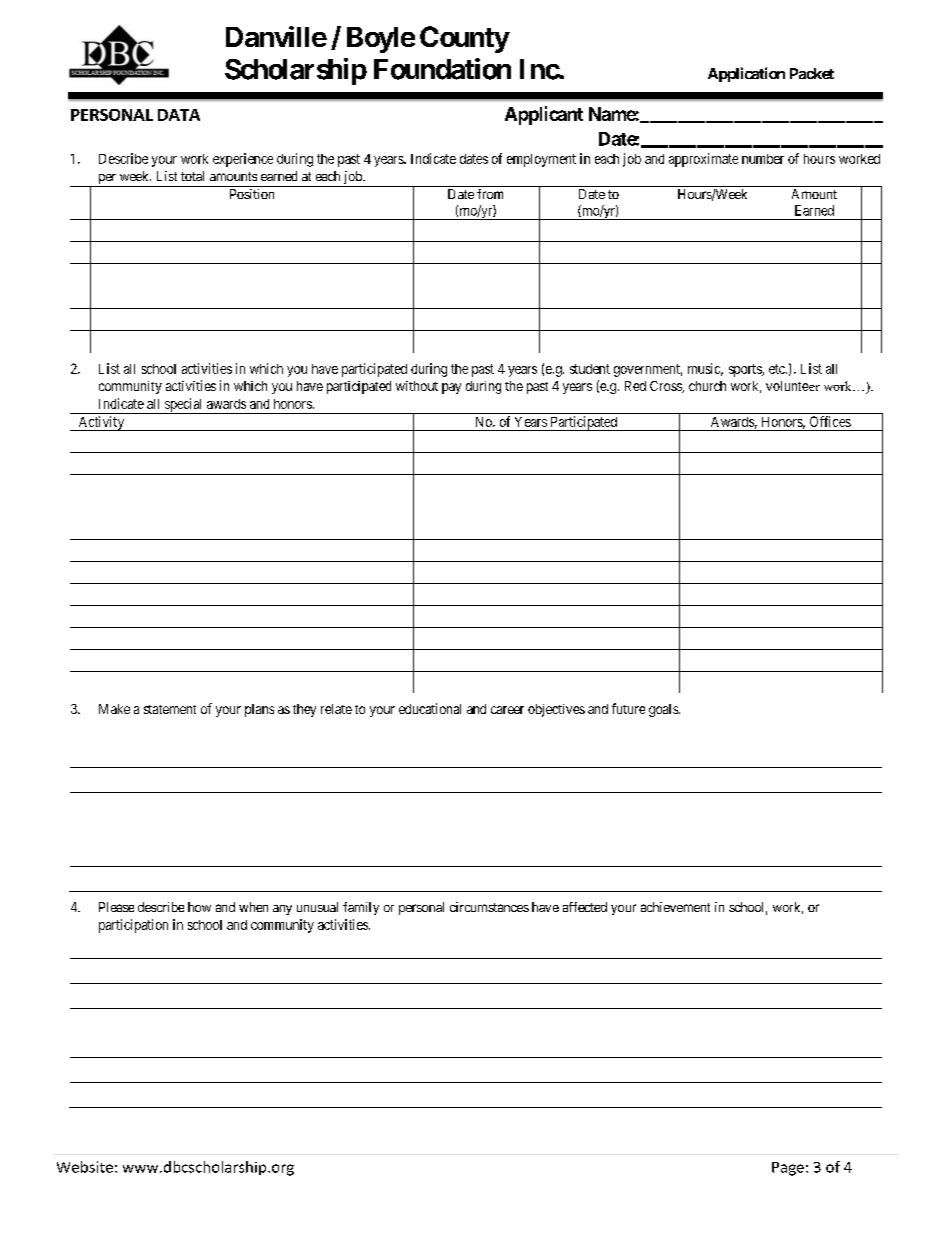 The width and height of the screenshot is (952, 1233). I want to click on DATA, so click(179, 115).
